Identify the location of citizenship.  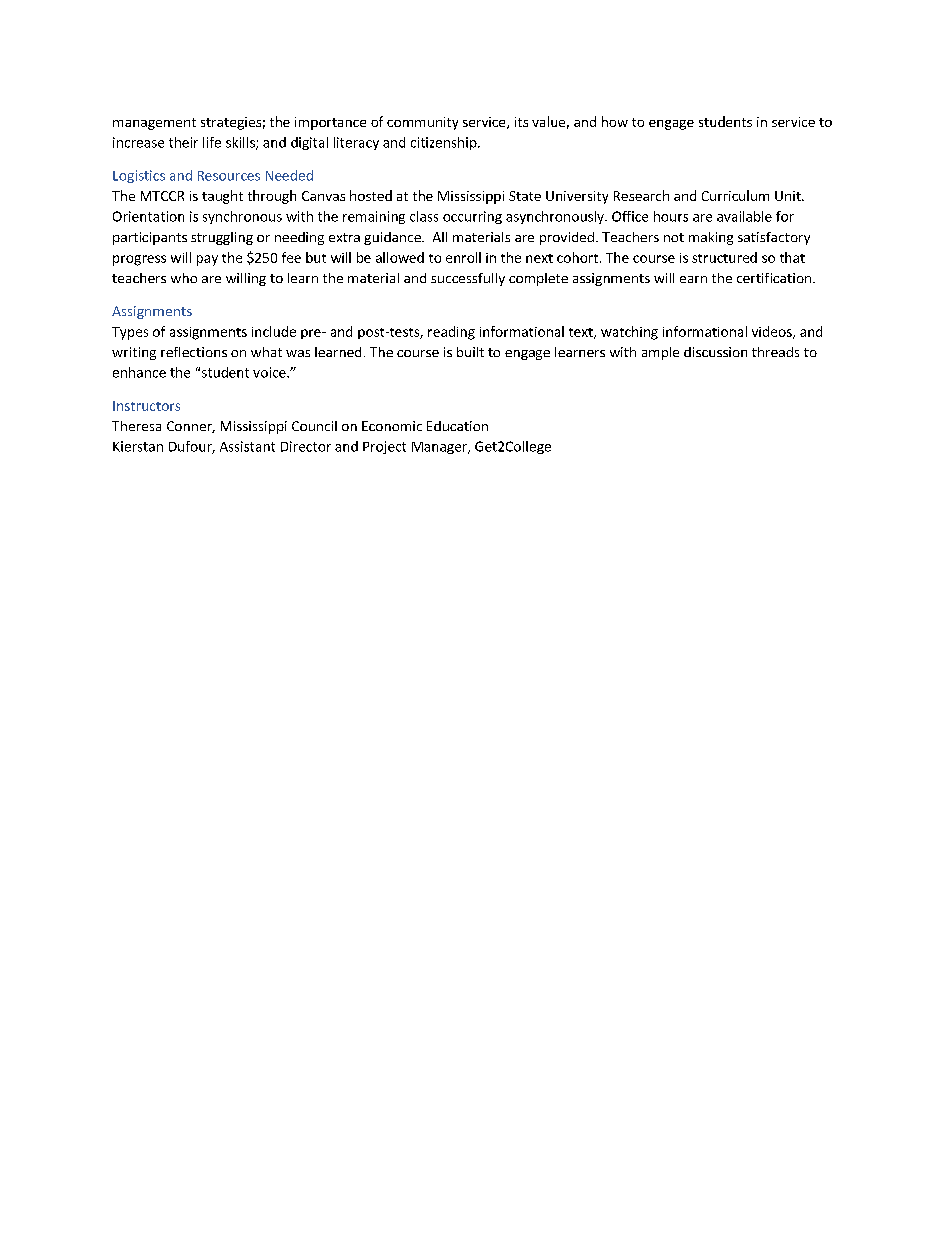
(445, 143).
